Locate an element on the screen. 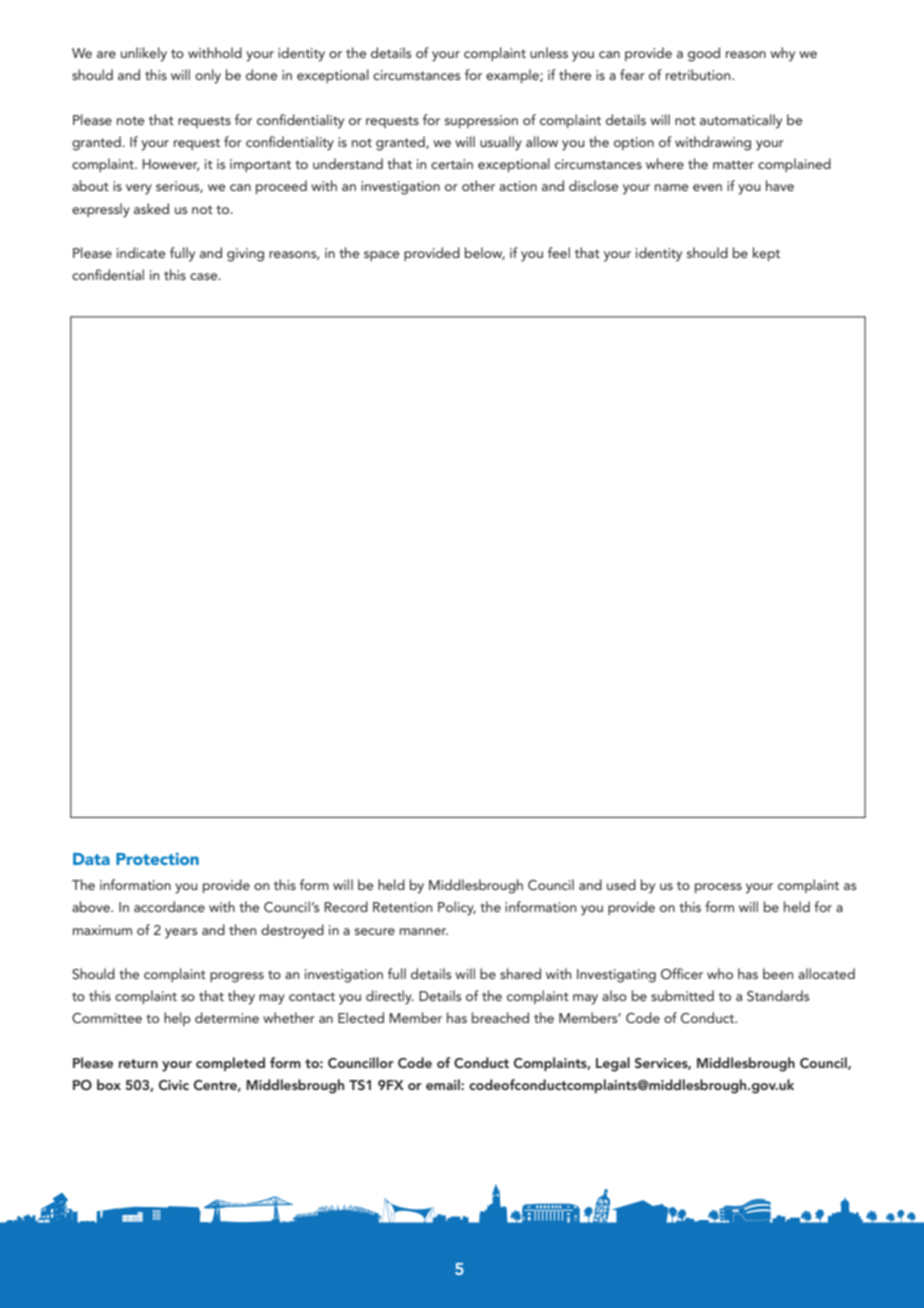 The width and height of the screenshot is (924, 1308). breached is located at coordinates (500, 1017).
